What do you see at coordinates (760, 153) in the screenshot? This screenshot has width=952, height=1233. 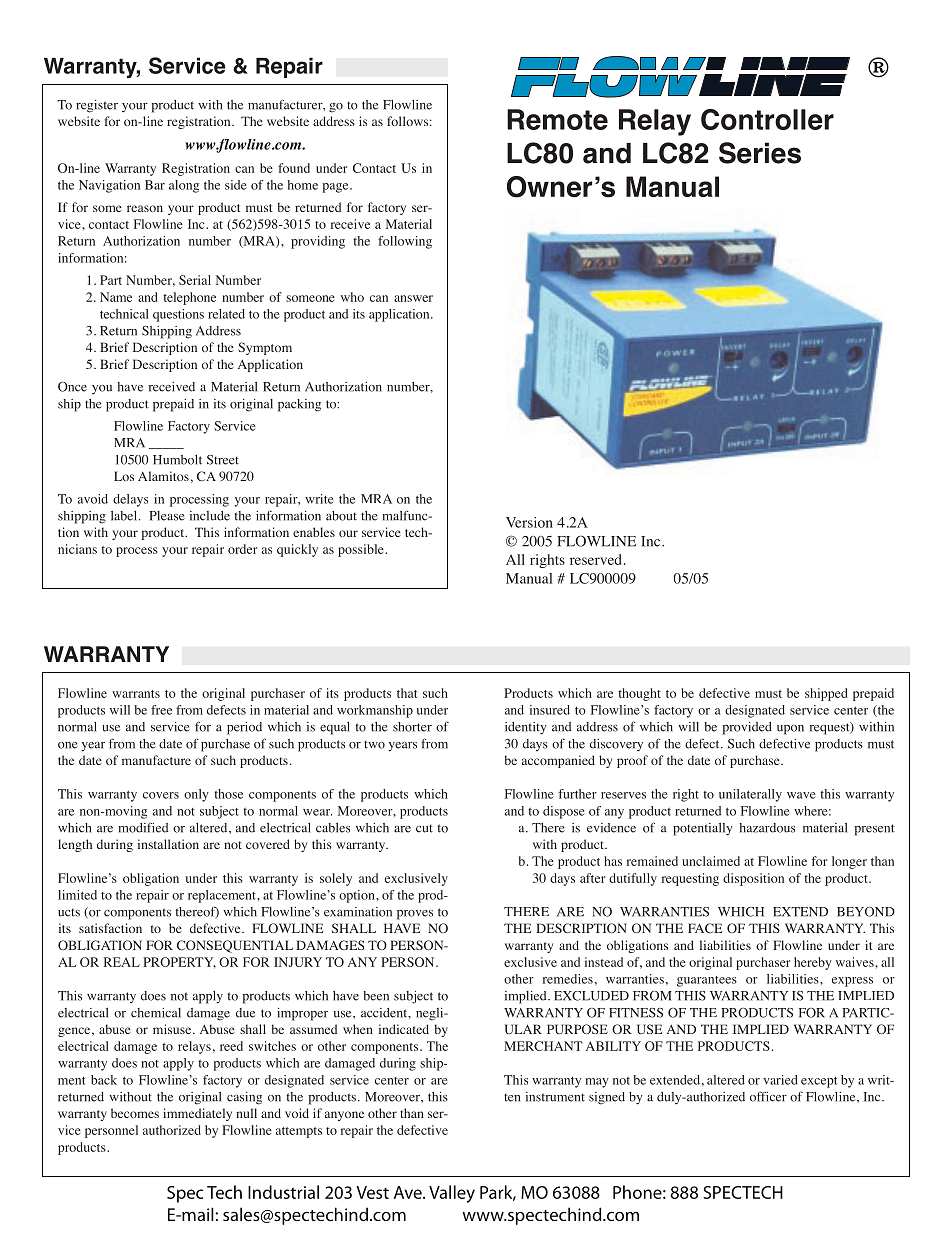 I see `Series` at bounding box center [760, 153].
